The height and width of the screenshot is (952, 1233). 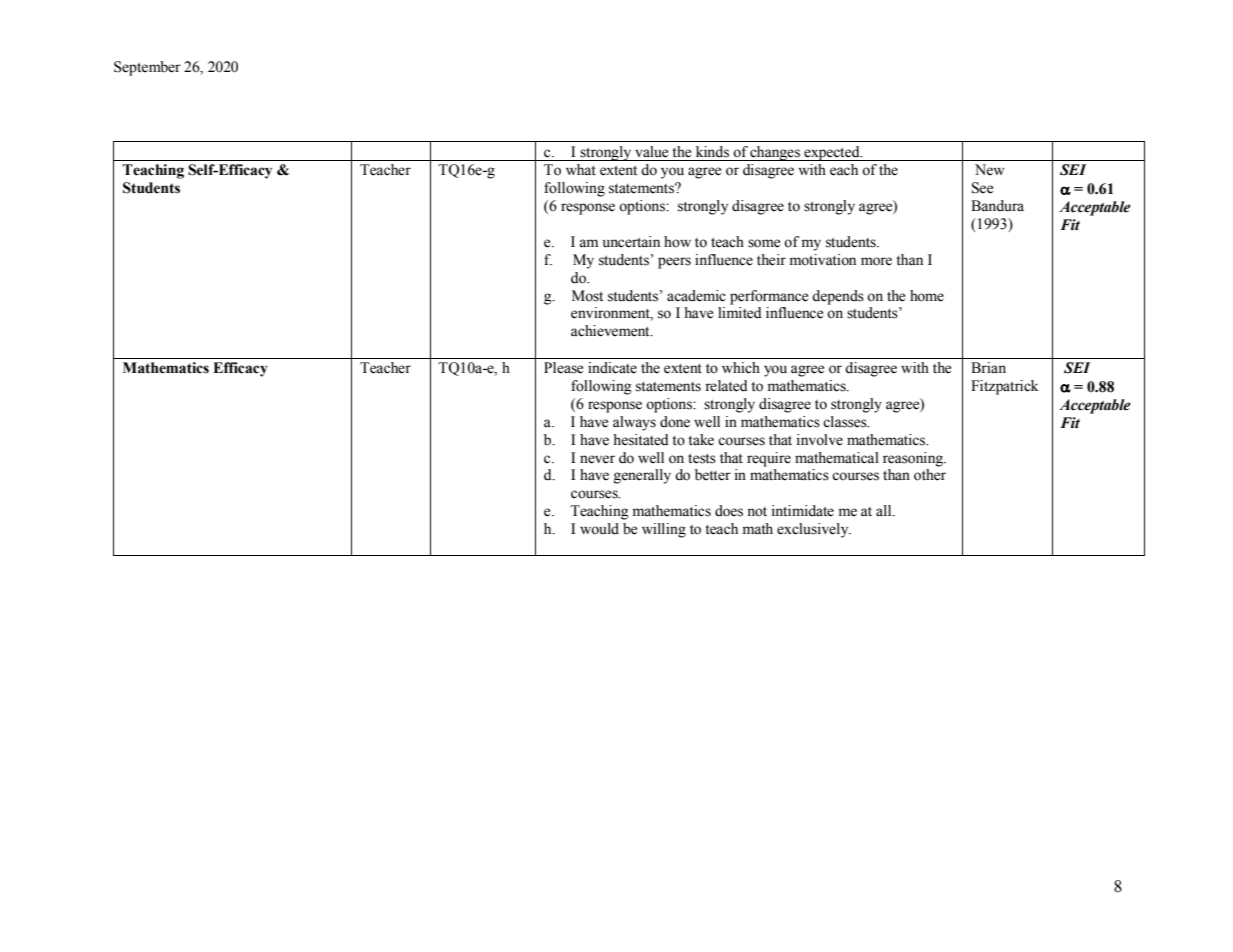 What do you see at coordinates (927, 296) in the screenshot?
I see `home` at bounding box center [927, 296].
